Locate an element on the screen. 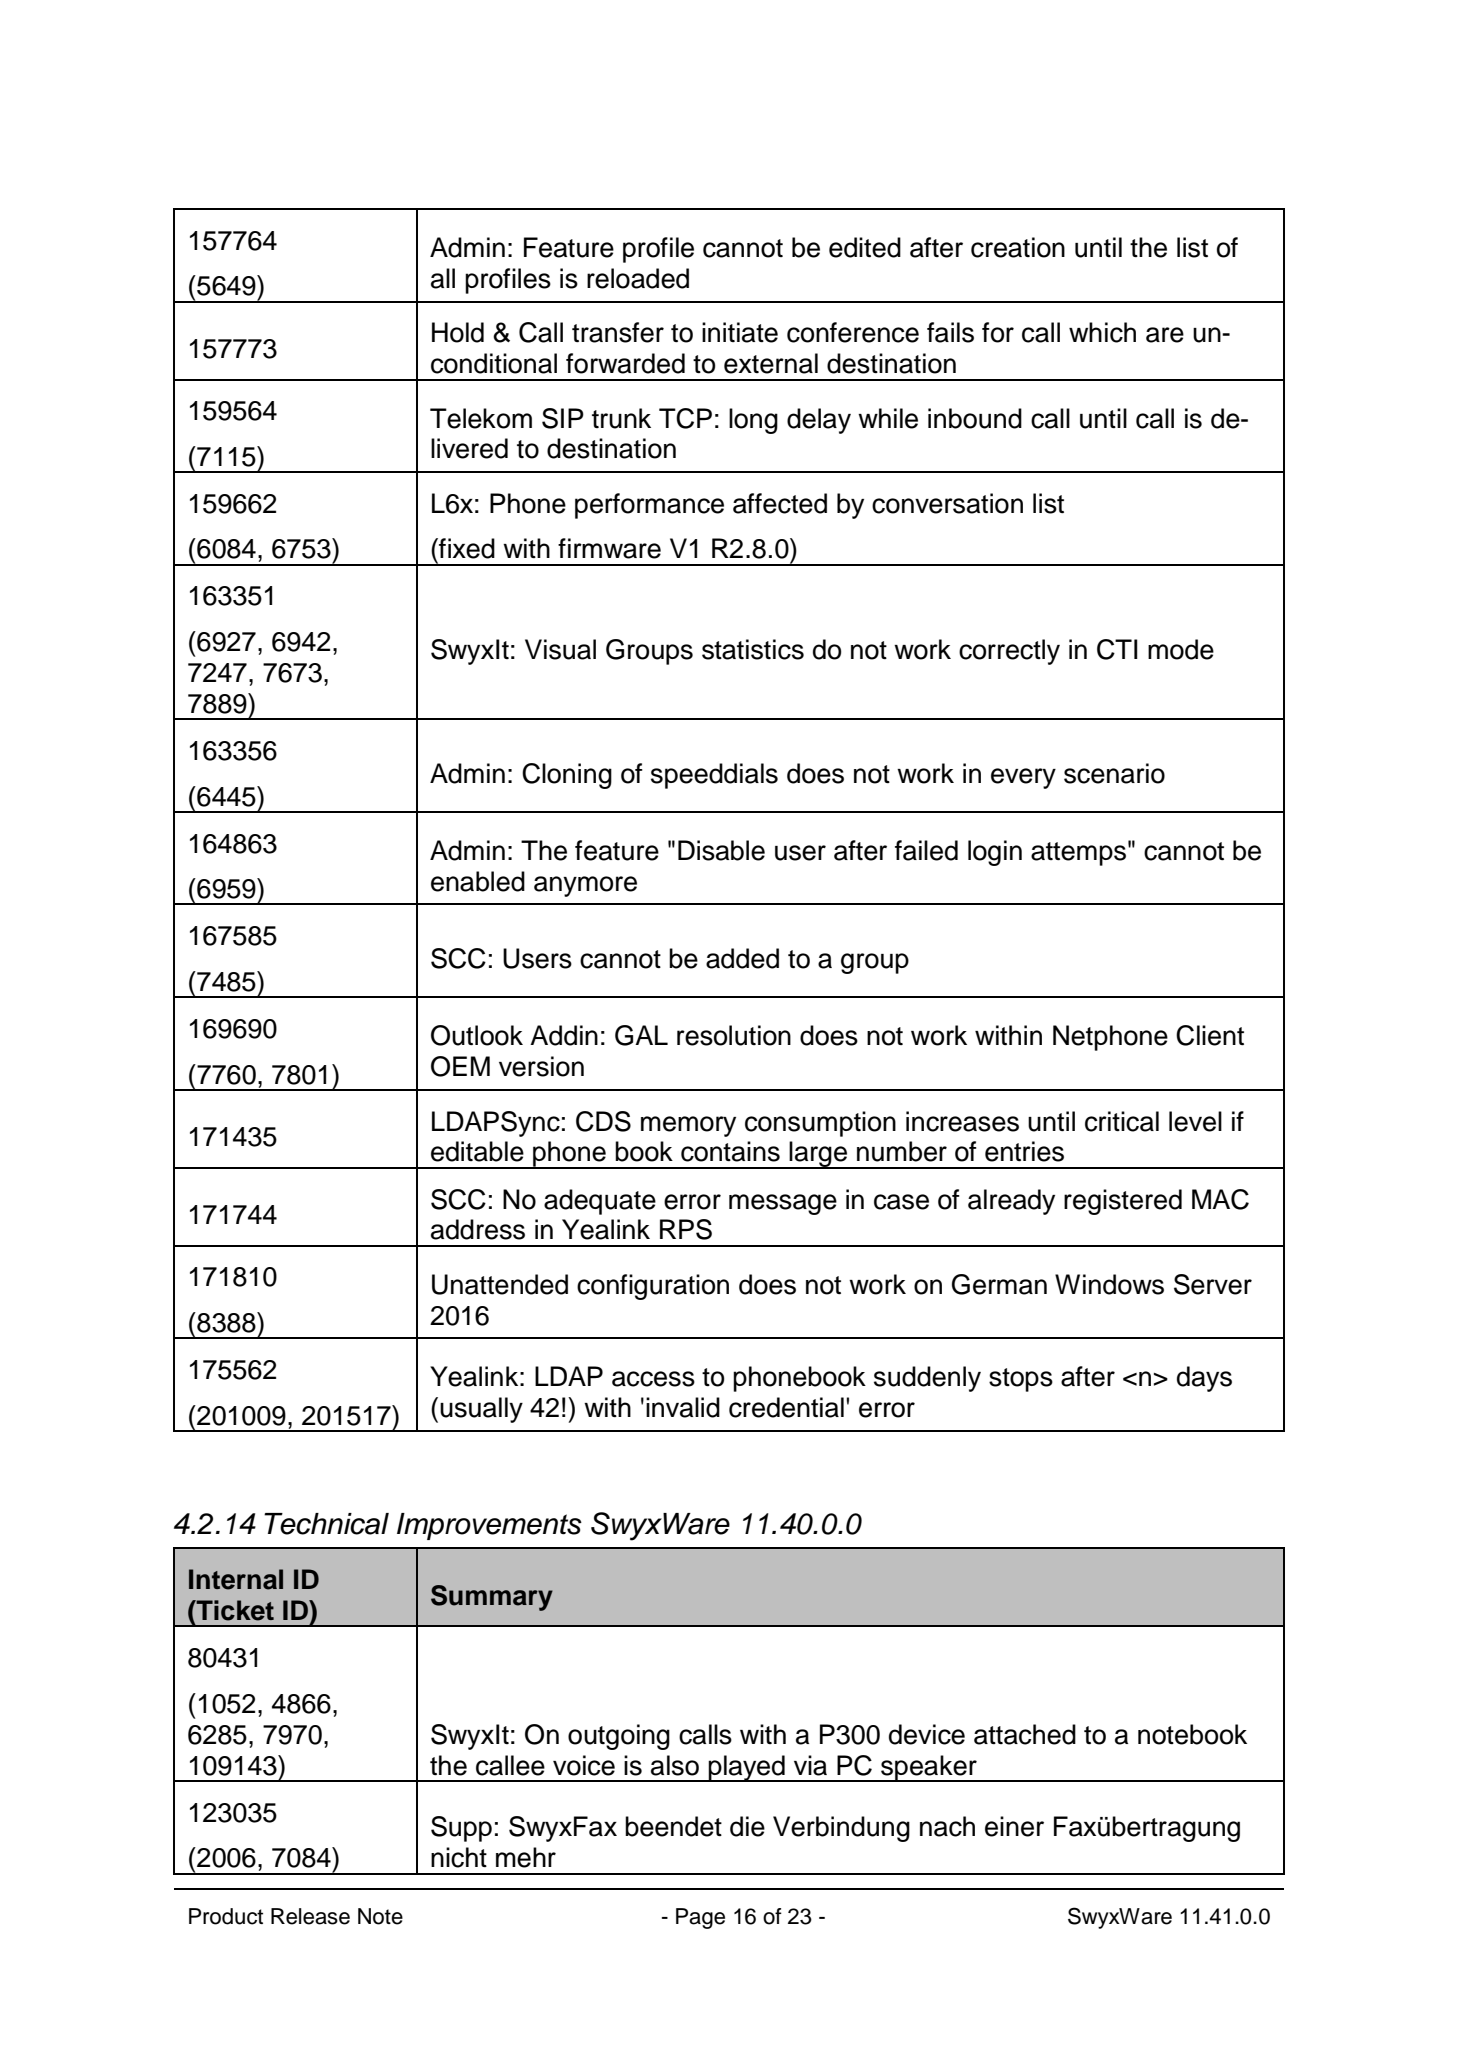 Image resolution: width=1458 pixels, height=2063 pixels. which is located at coordinates (1102, 332).
